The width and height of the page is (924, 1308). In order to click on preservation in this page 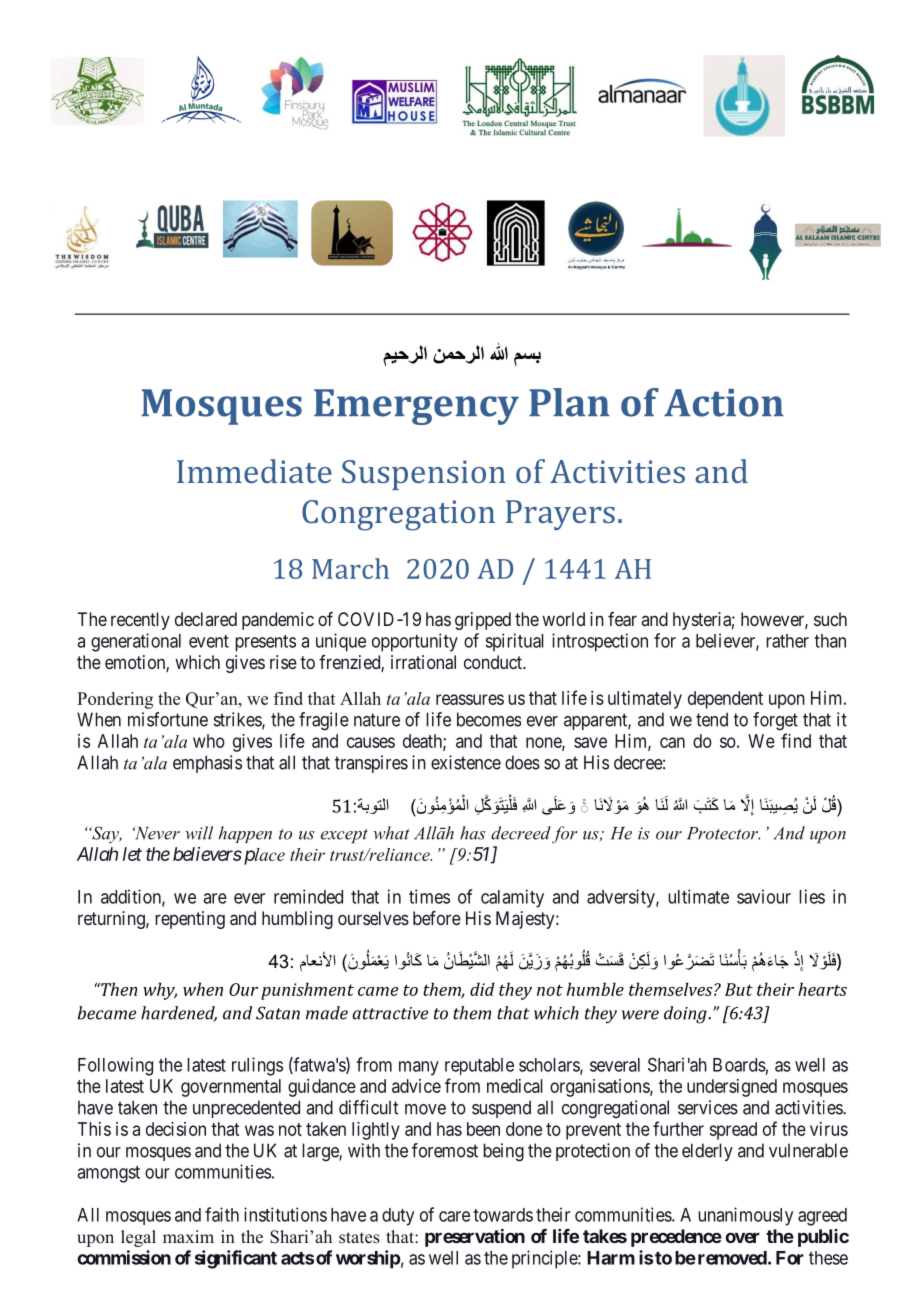, I will do `click(475, 1238)`.
